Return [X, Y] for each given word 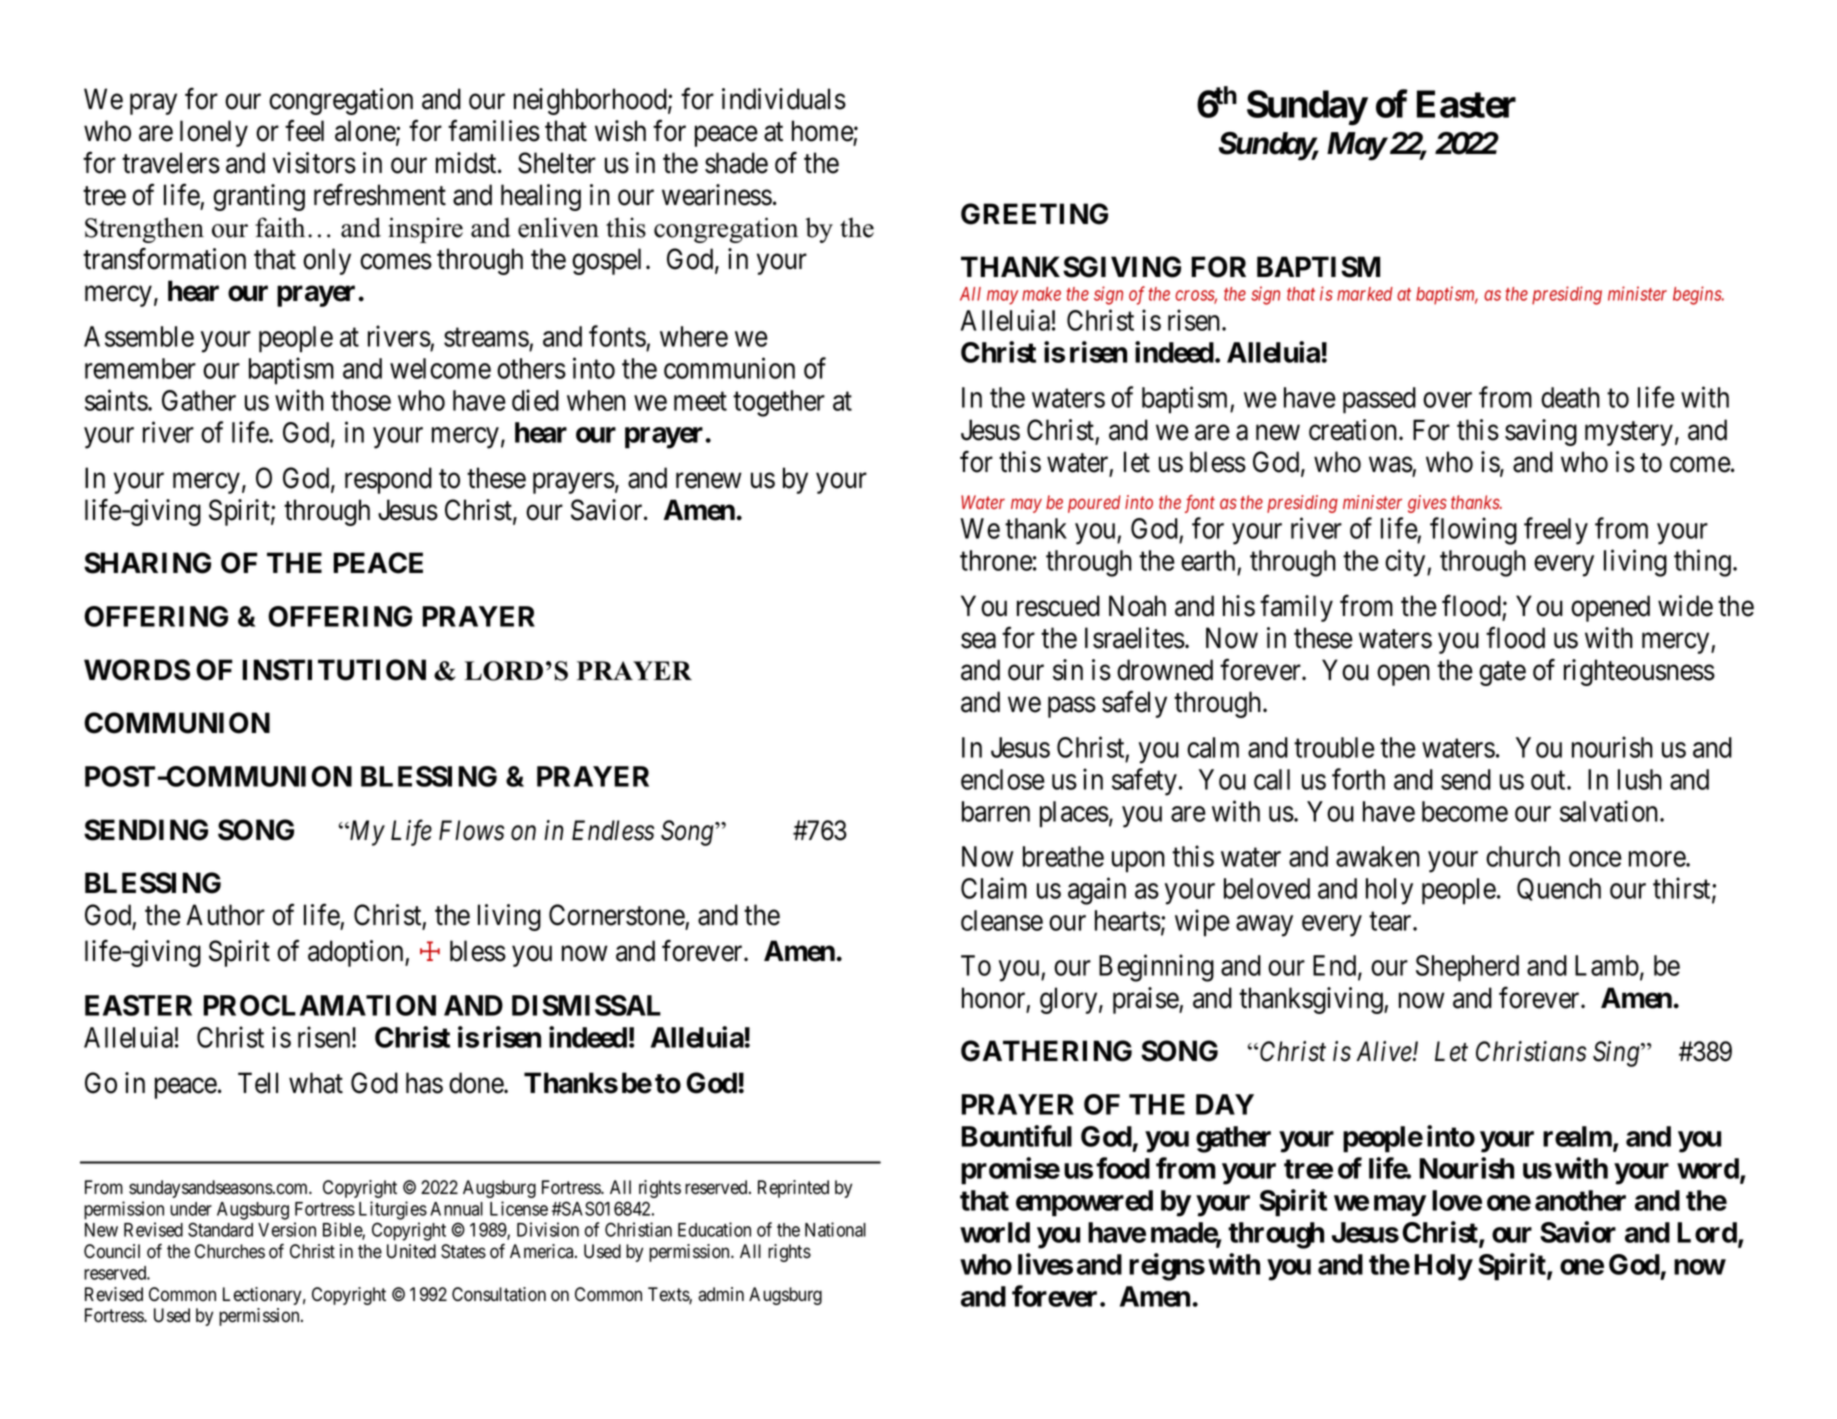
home [823, 131]
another [1580, 1200]
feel [304, 131]
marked [1365, 294]
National [835, 1229]
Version [287, 1229]
